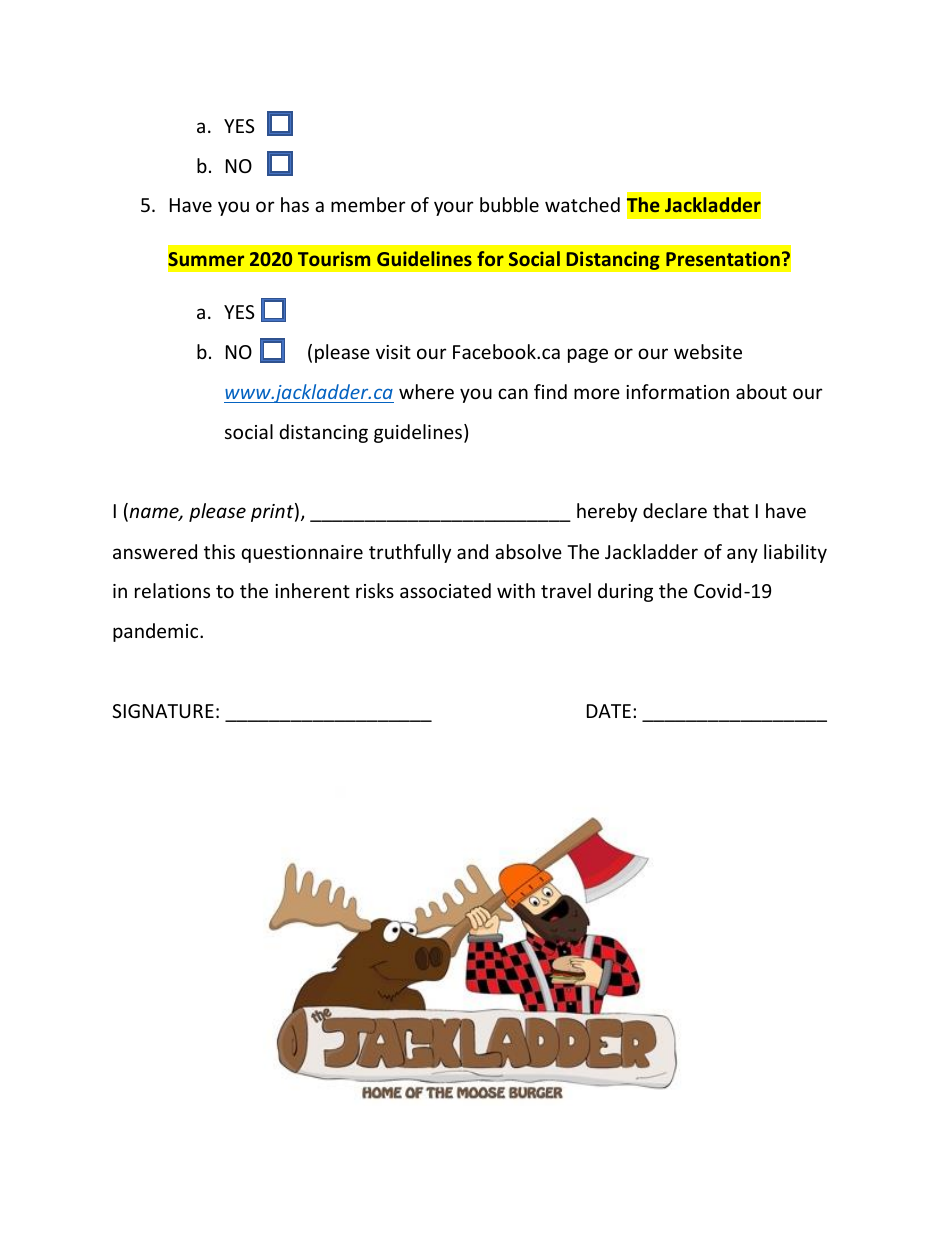 This screenshot has width=952, height=1233. What do you see at coordinates (295, 204) in the screenshot?
I see `has` at bounding box center [295, 204].
